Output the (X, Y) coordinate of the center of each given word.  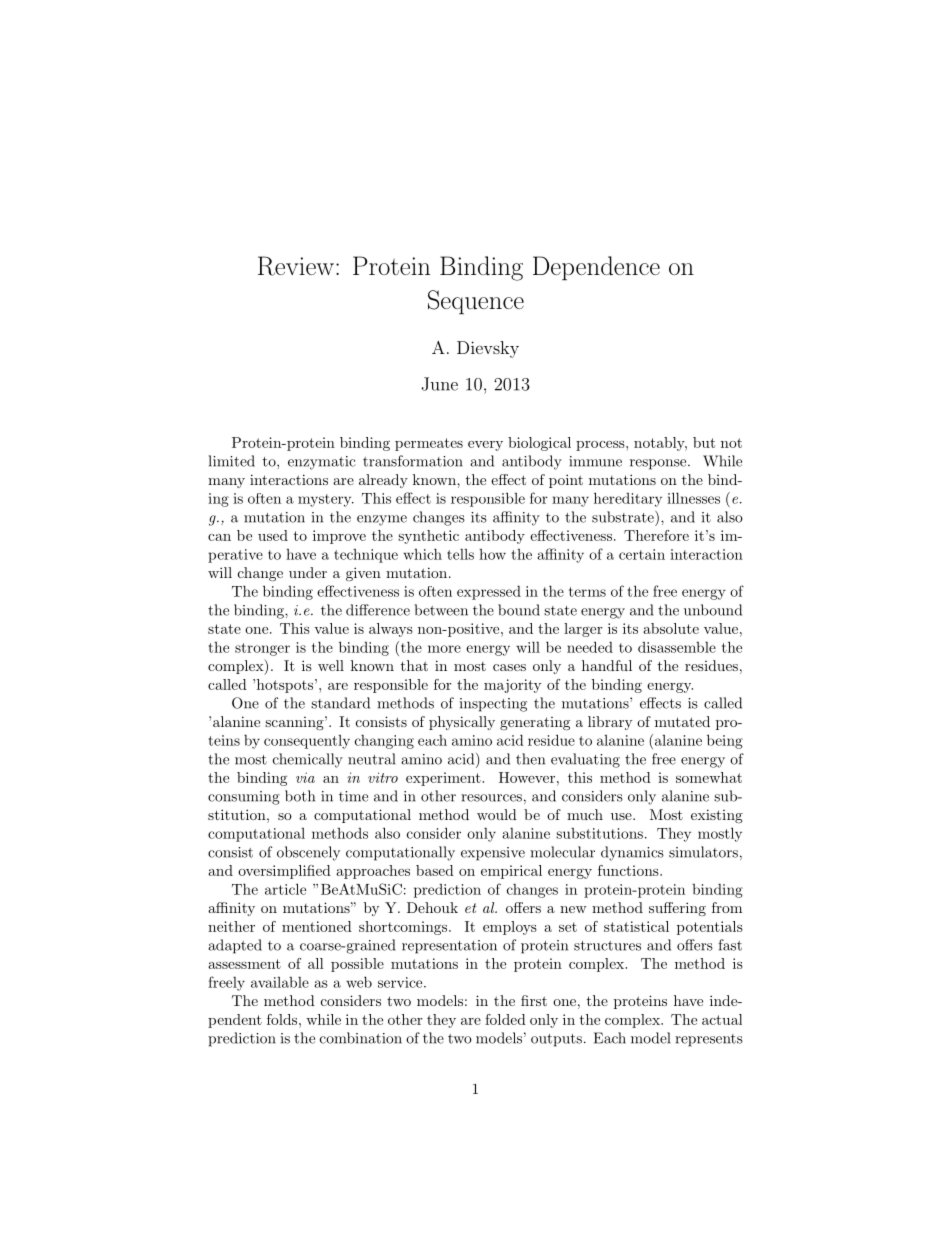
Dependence (596, 268)
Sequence (476, 302)
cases (509, 667)
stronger (262, 649)
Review (296, 266)
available (280, 982)
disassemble (677, 647)
